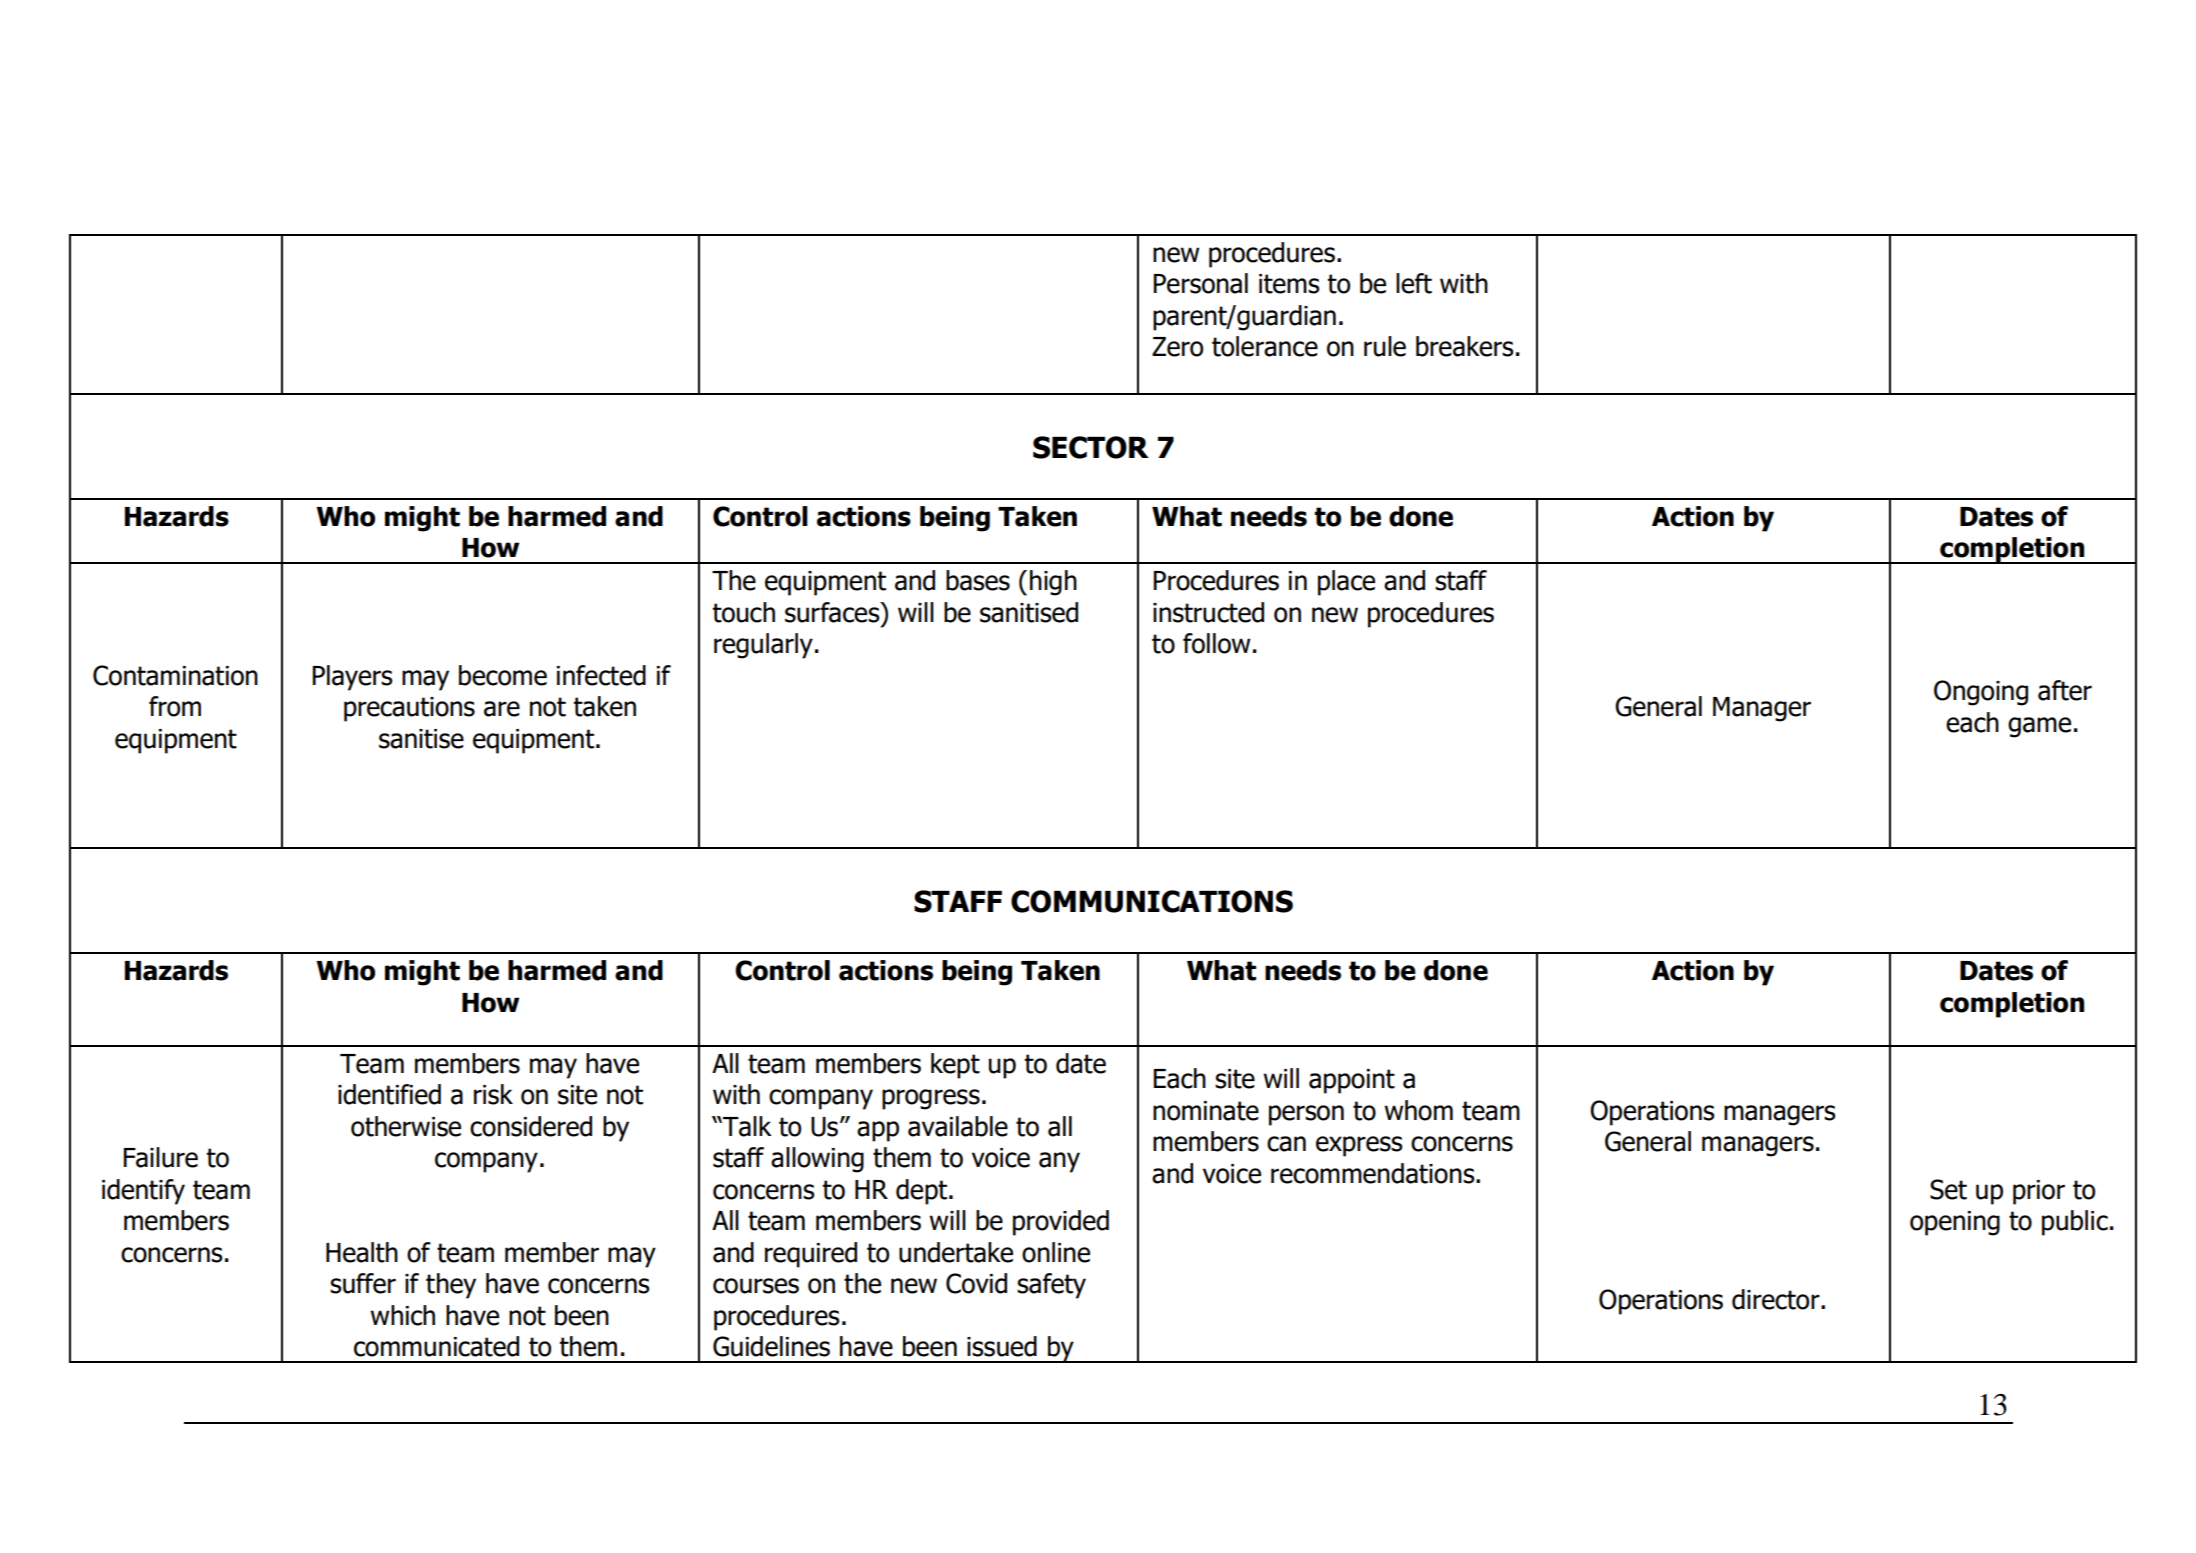 This screenshot has width=2196, height=1553. What do you see at coordinates (1216, 643) in the screenshot?
I see `follow` at bounding box center [1216, 643].
